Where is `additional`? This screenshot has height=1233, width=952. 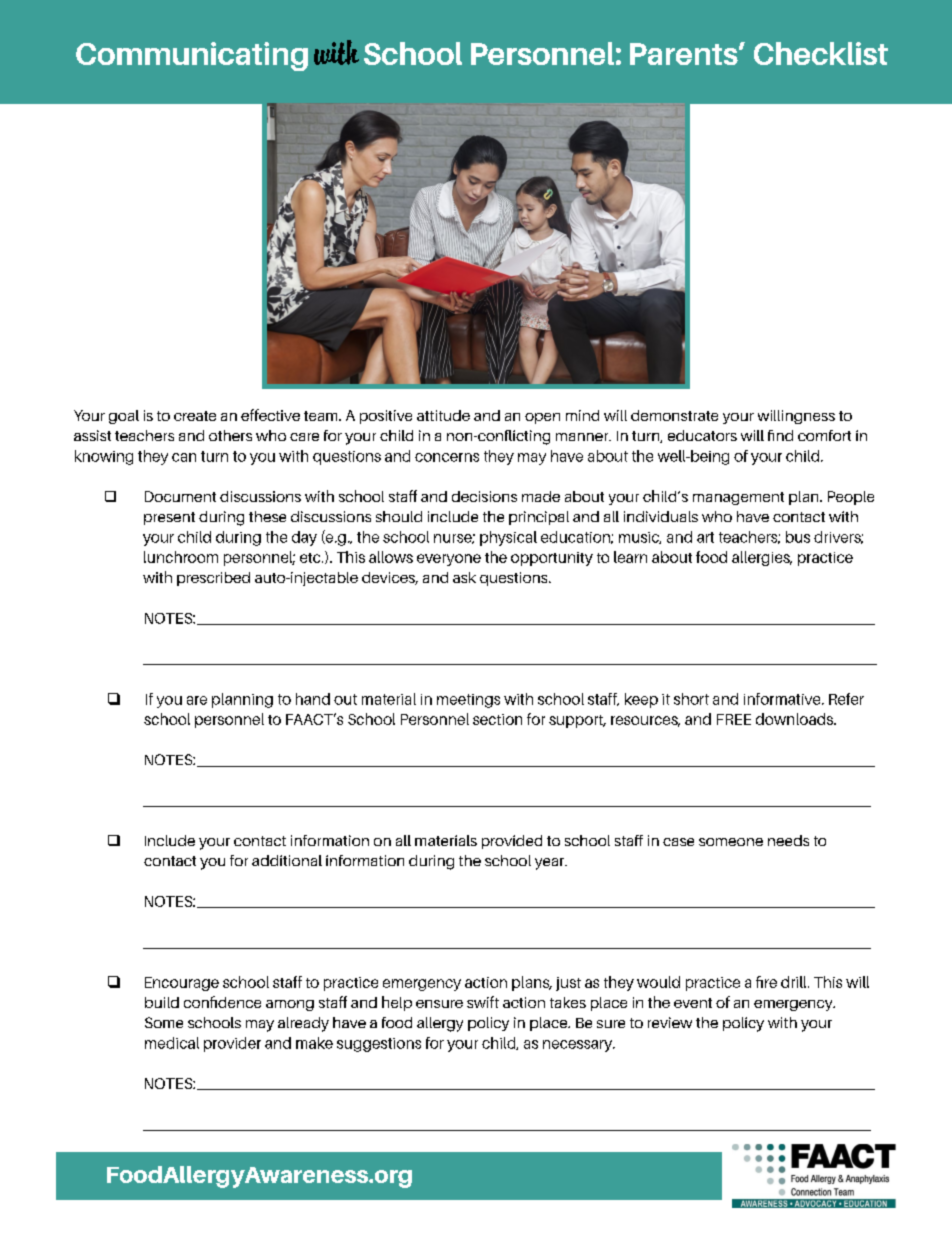
additional is located at coordinates (287, 860).
